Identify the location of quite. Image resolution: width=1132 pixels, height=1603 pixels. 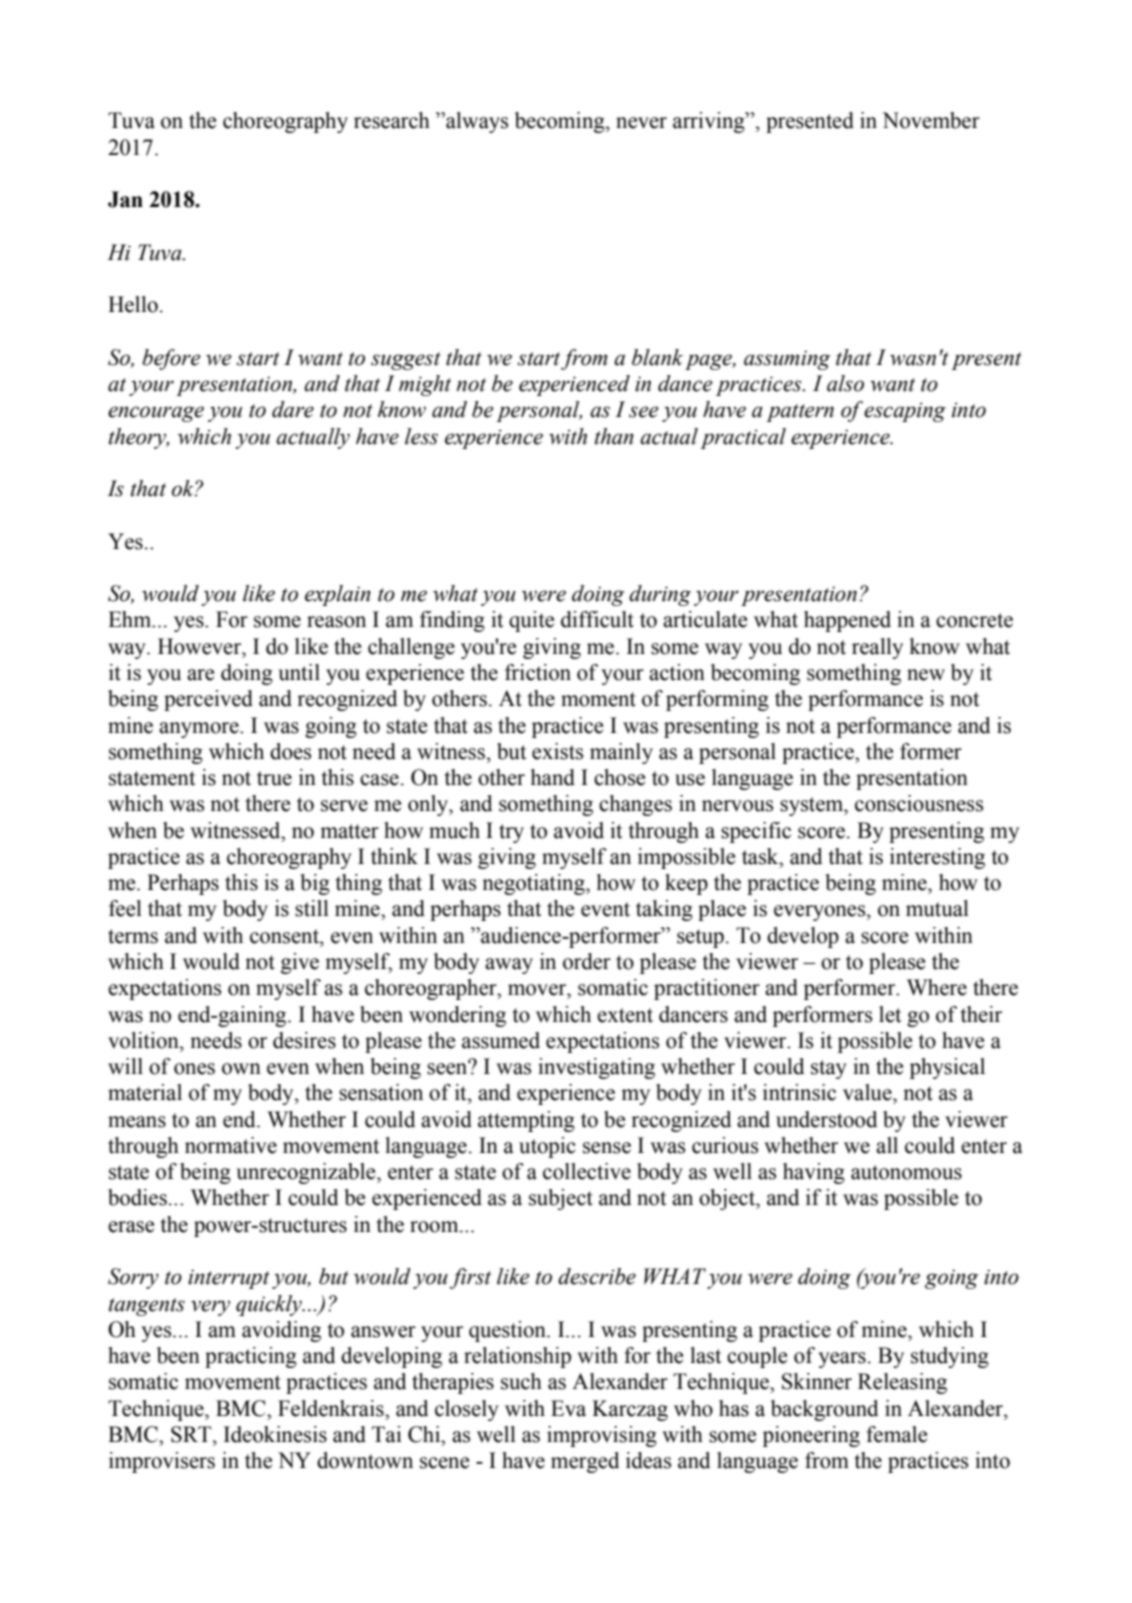
(531, 621).
